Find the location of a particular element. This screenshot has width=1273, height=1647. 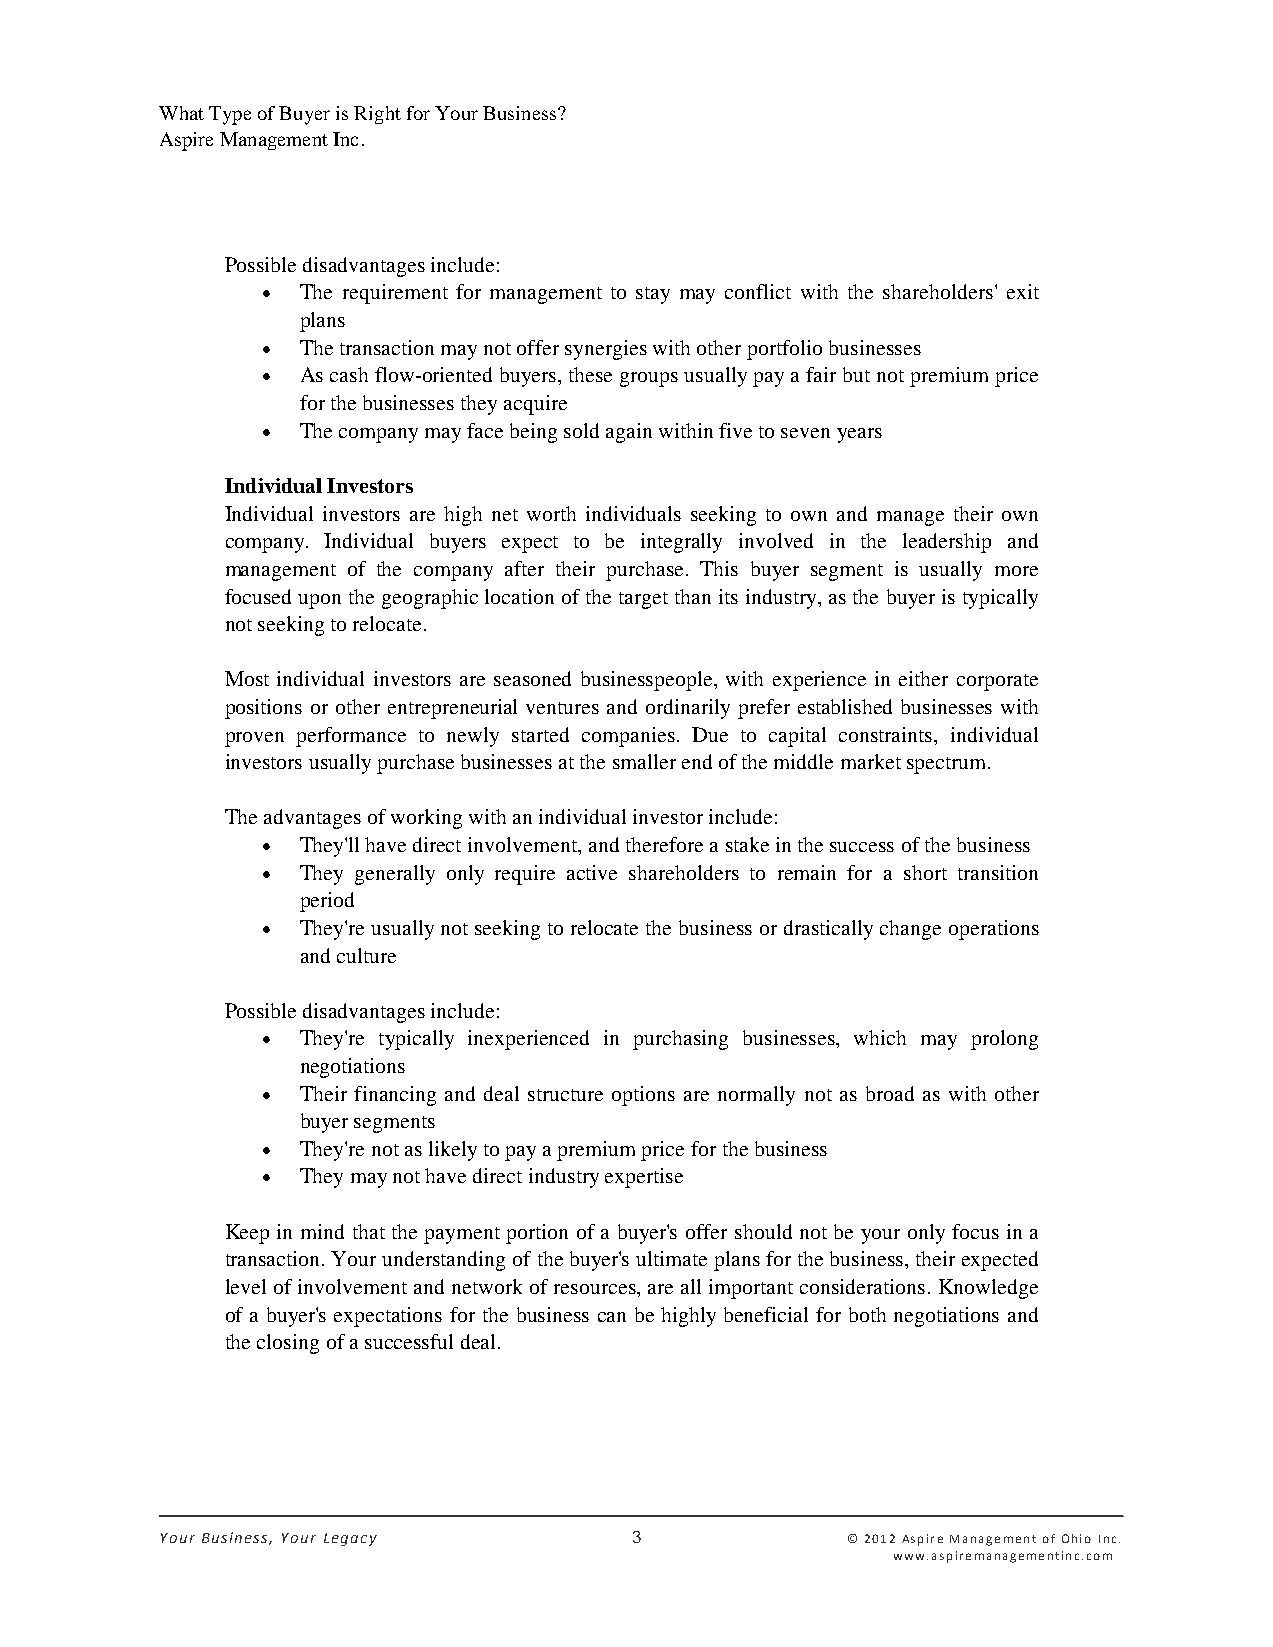

either is located at coordinates (923, 678).
